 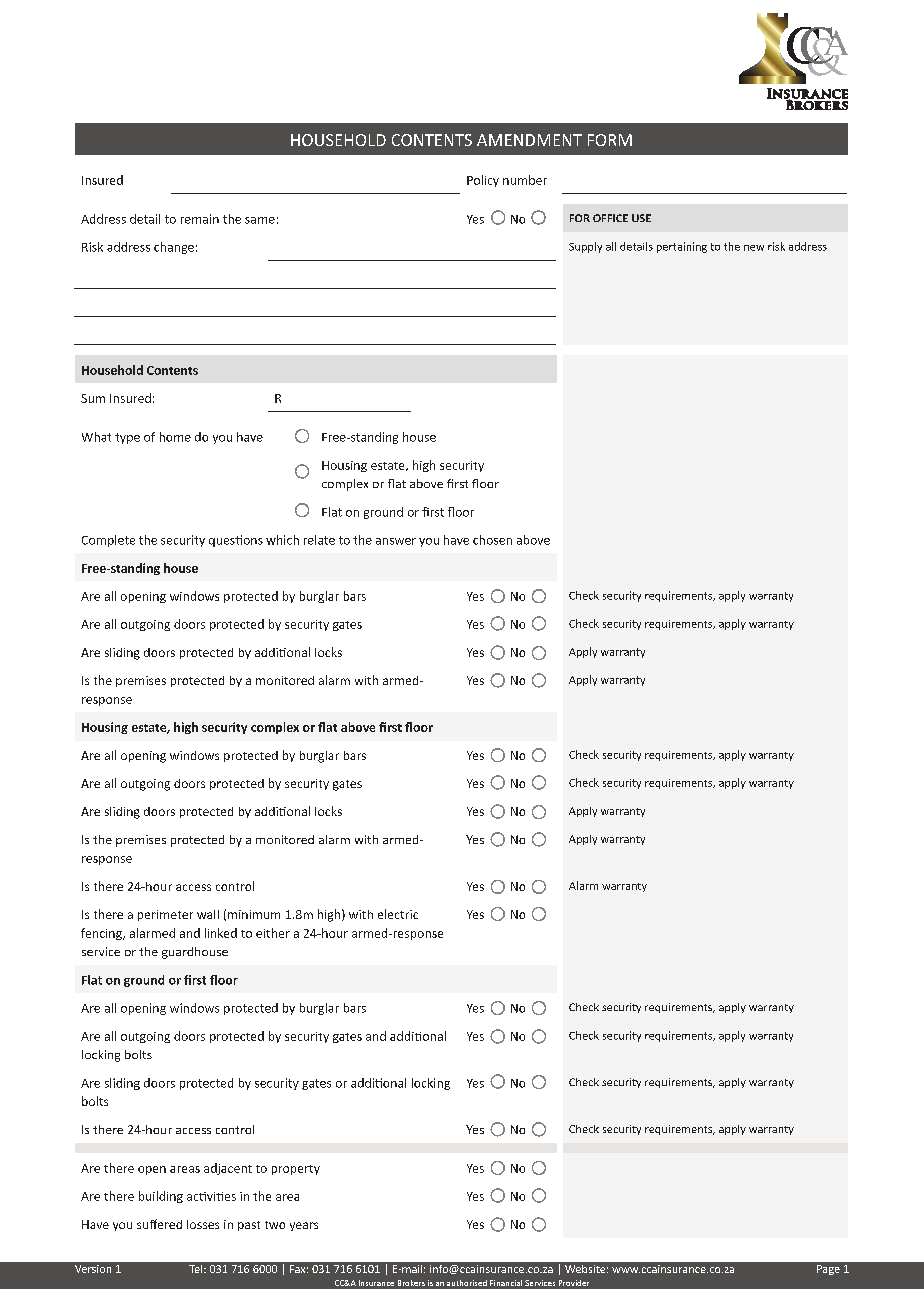 What do you see at coordinates (200, 219) in the document?
I see `remain` at bounding box center [200, 219].
